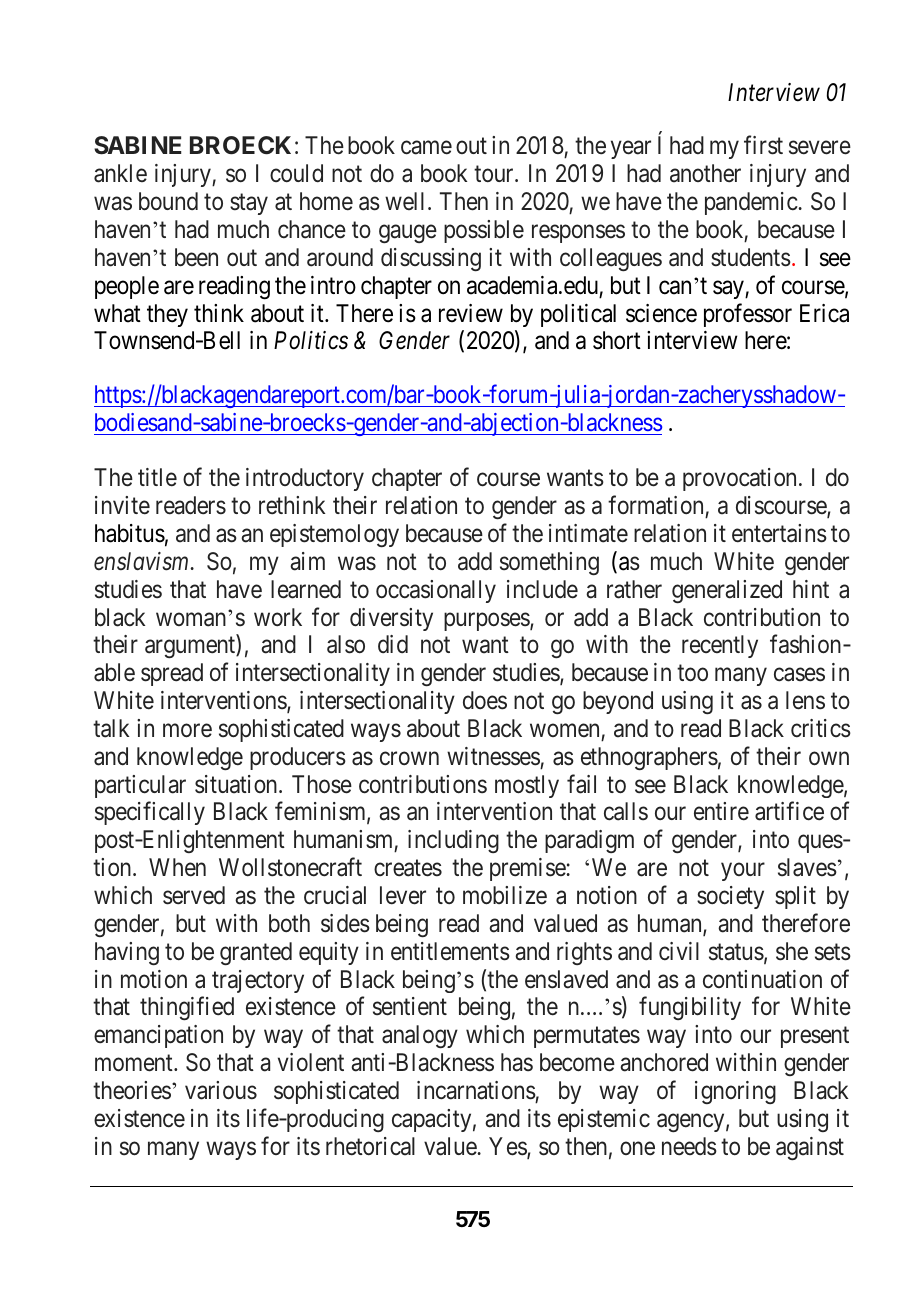 The height and width of the screenshot is (1311, 924). Describe the element at coordinates (752, 203) in the screenshot. I see `pandemic` at that location.
